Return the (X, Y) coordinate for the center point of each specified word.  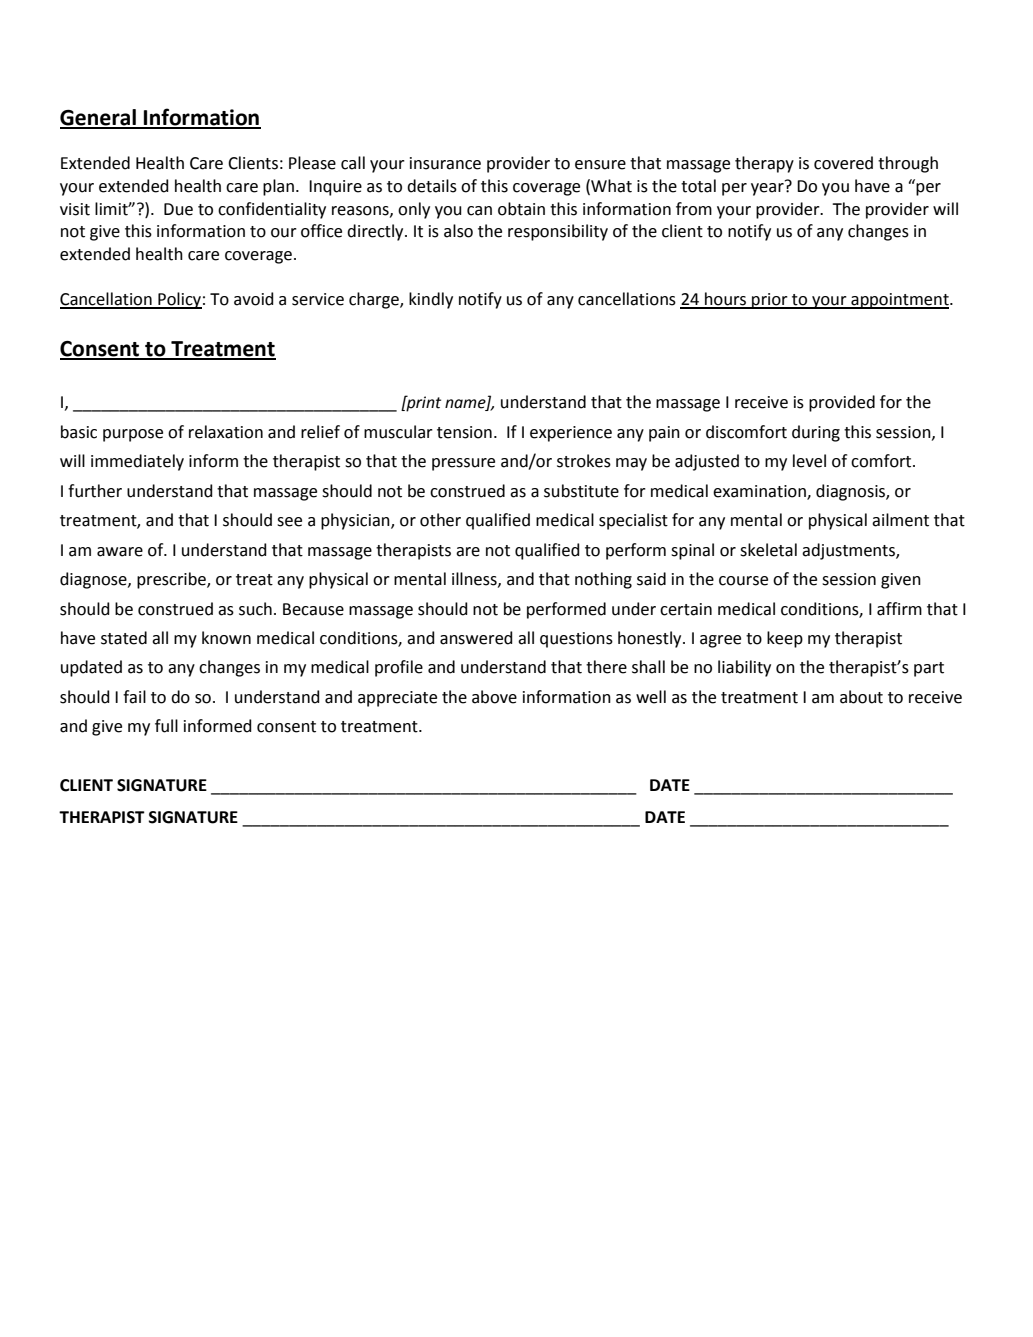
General (99, 118)
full (166, 726)
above (494, 697)
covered (843, 163)
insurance (445, 163)
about (861, 697)
